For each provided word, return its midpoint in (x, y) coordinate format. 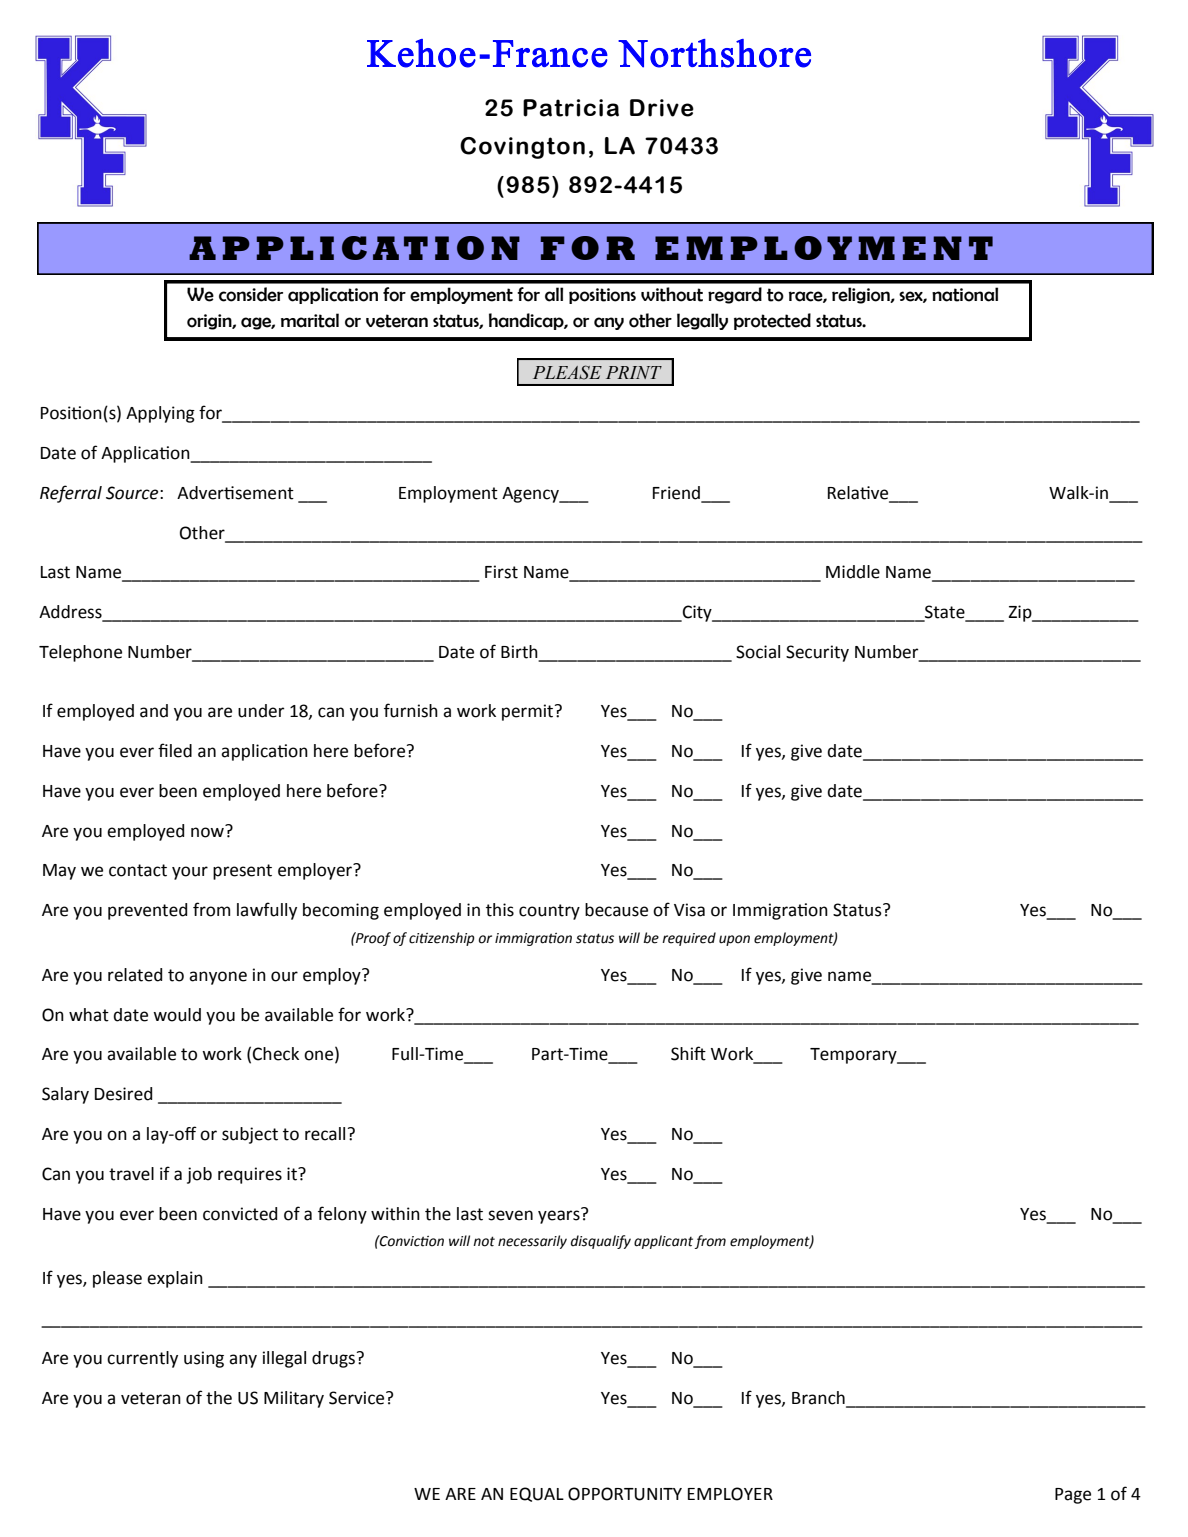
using (204, 1359)
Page (1073, 1496)
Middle (853, 572)
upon (734, 940)
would (177, 1015)
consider (251, 294)
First (501, 572)
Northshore (714, 53)
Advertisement (235, 493)
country (549, 912)
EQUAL (537, 1494)
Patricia (571, 108)
